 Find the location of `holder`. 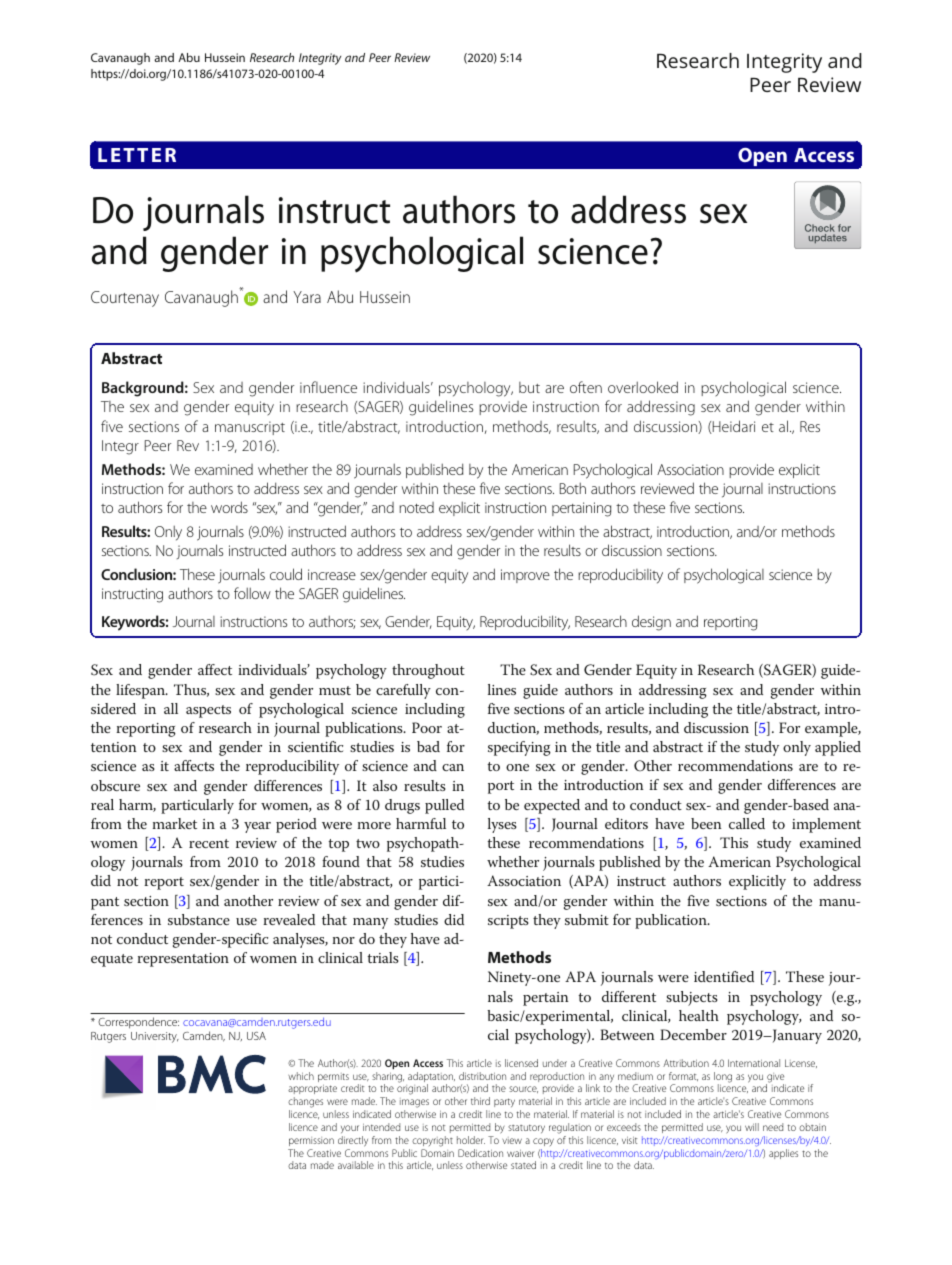

holder is located at coordinates (471, 1140).
